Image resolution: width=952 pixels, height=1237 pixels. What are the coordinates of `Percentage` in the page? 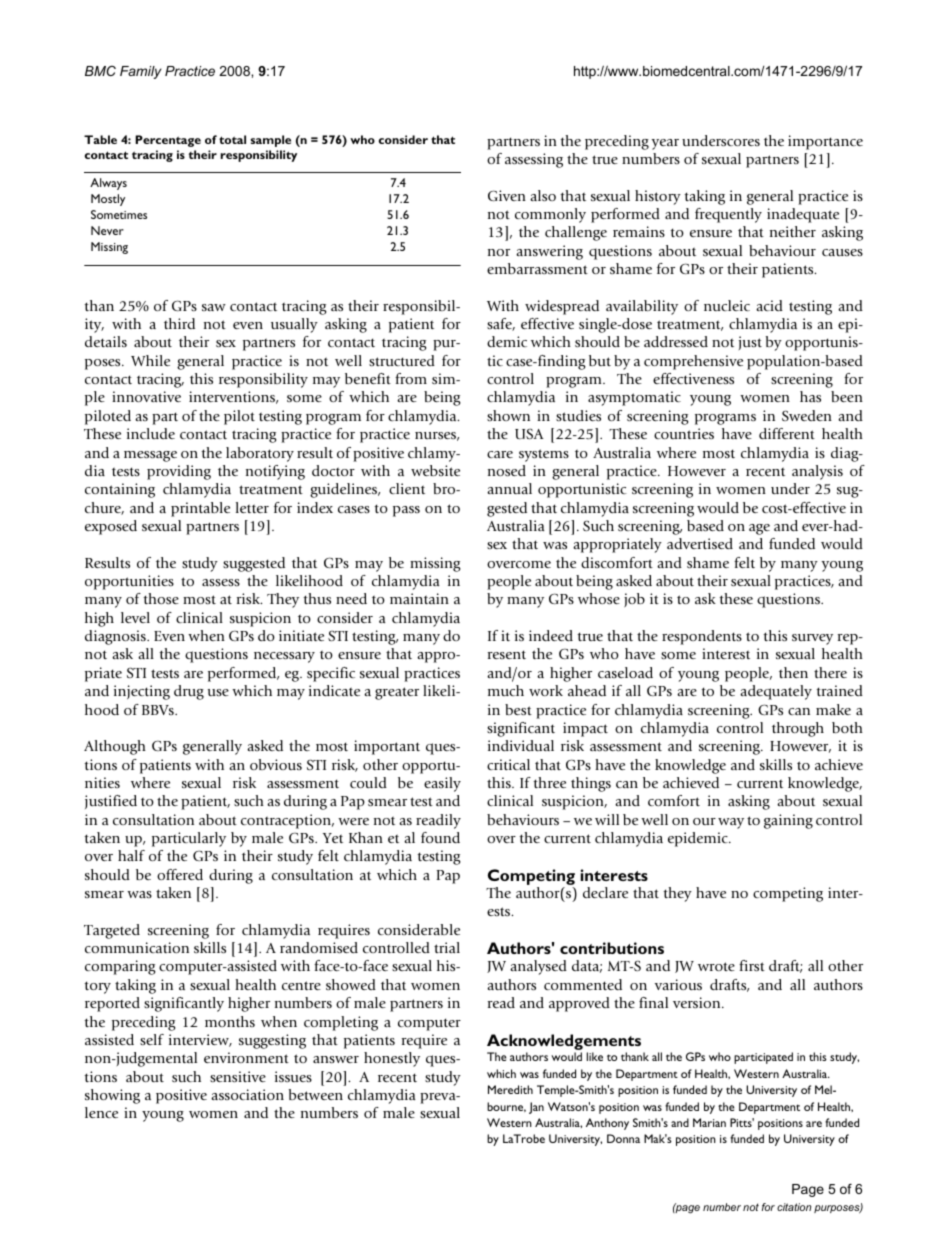 It's located at (168, 141).
